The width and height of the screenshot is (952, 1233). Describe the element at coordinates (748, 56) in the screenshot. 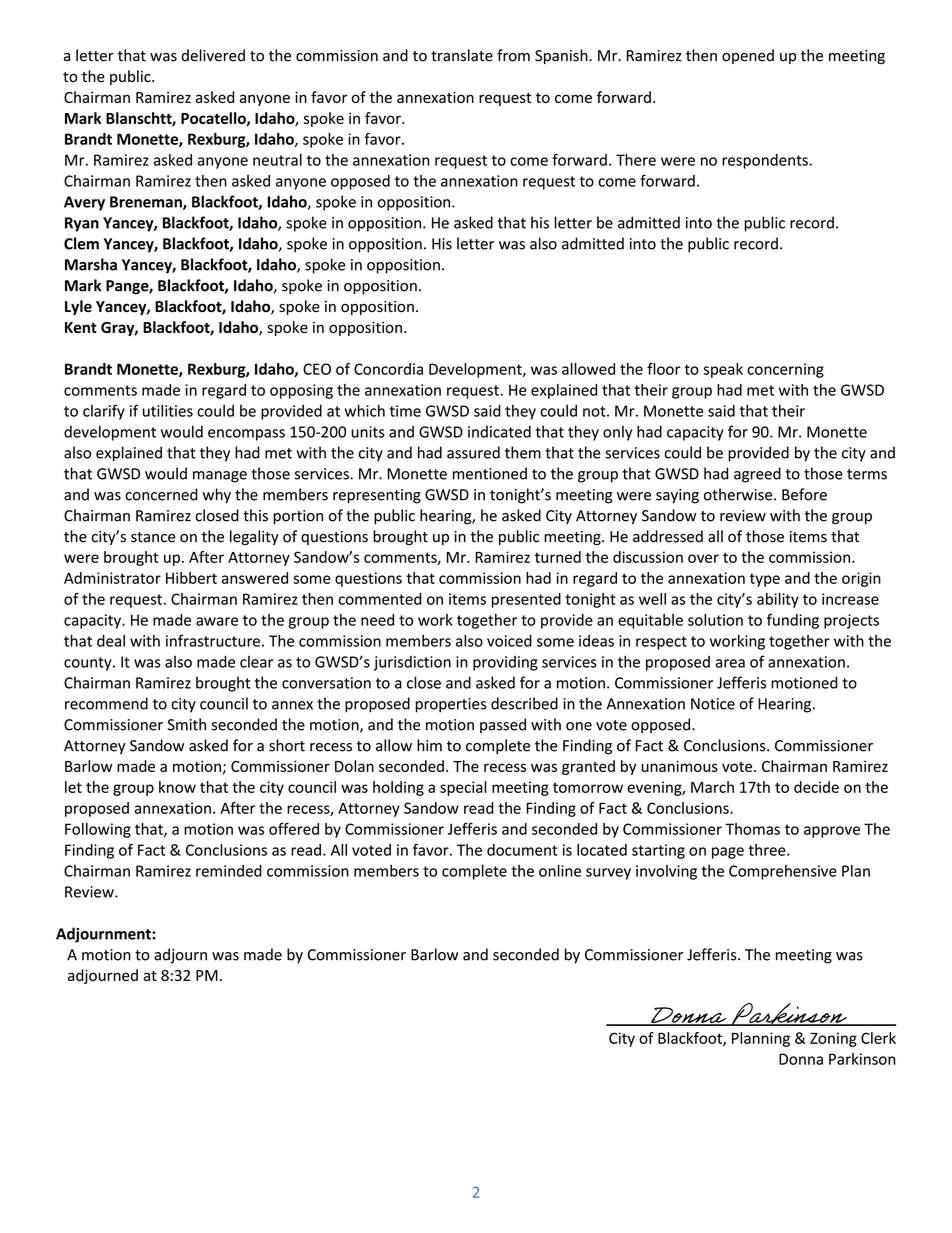

I see `opened` at that location.
